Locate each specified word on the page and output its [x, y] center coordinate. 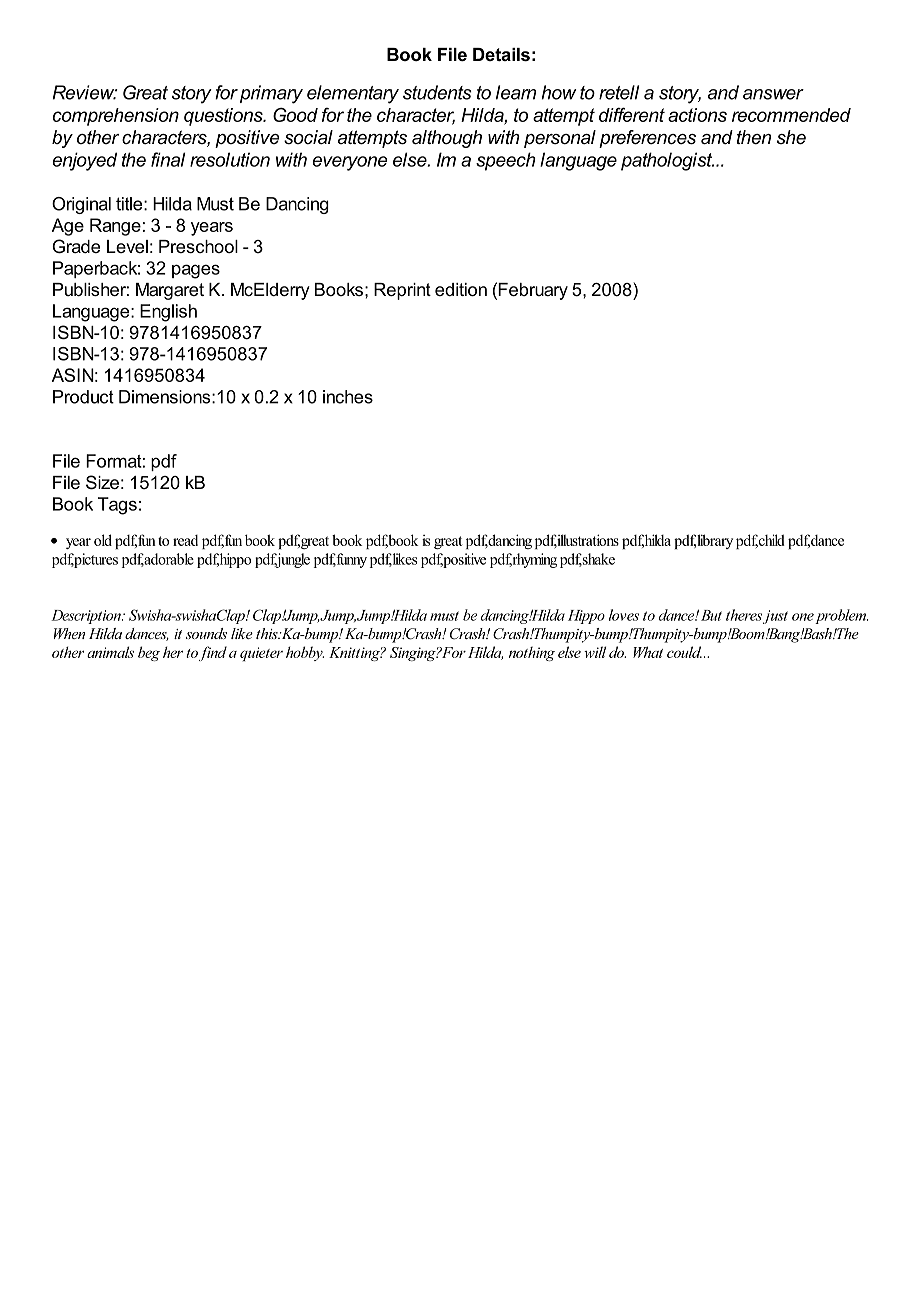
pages [196, 271]
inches [348, 397]
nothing [532, 654]
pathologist [667, 161]
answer [773, 94]
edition [461, 289]
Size [102, 482]
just [775, 617]
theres [744, 615]
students [437, 92]
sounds [206, 633]
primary [271, 94]
